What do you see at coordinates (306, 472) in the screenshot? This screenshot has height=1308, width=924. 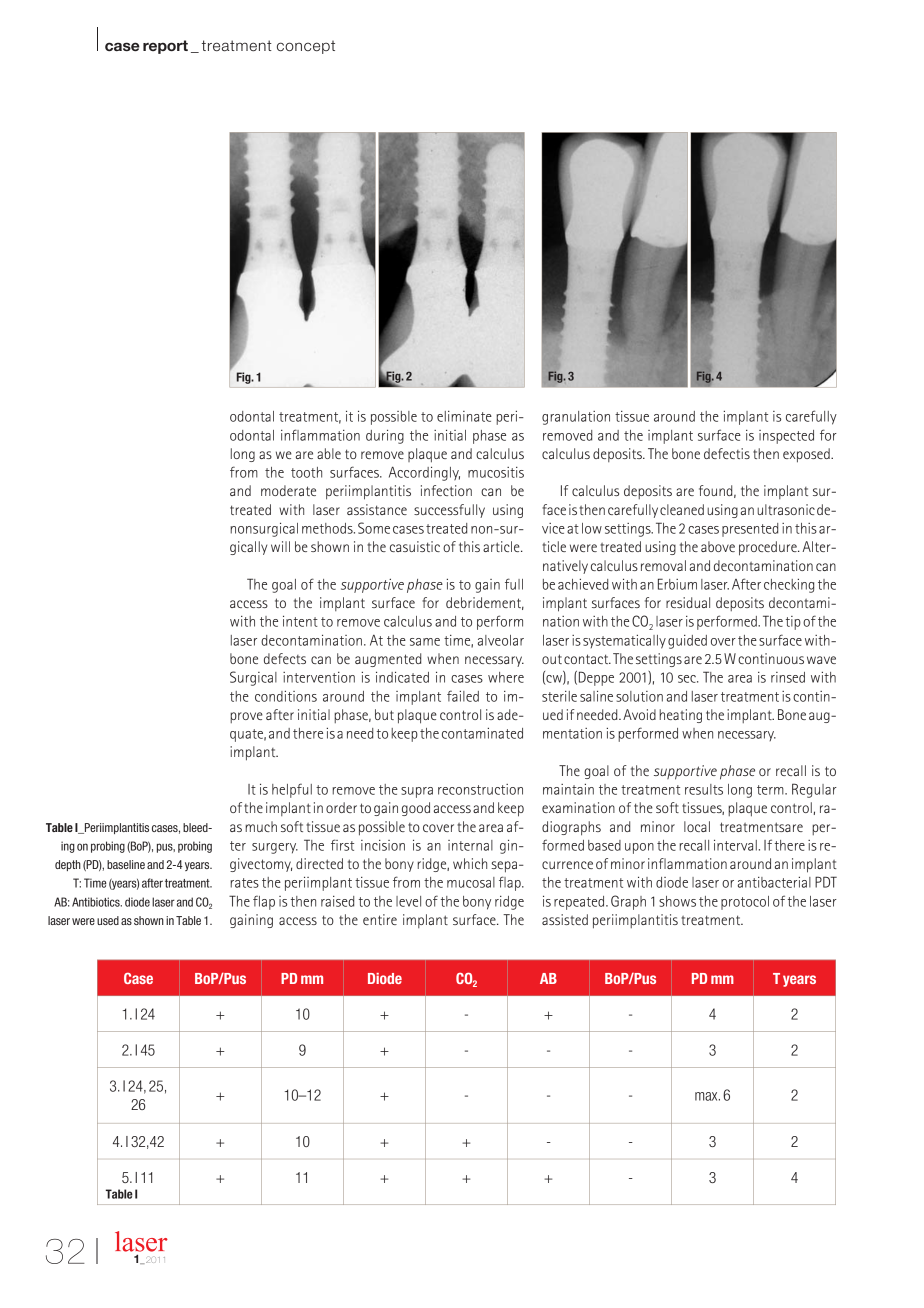 I see `tooth` at bounding box center [306, 472].
